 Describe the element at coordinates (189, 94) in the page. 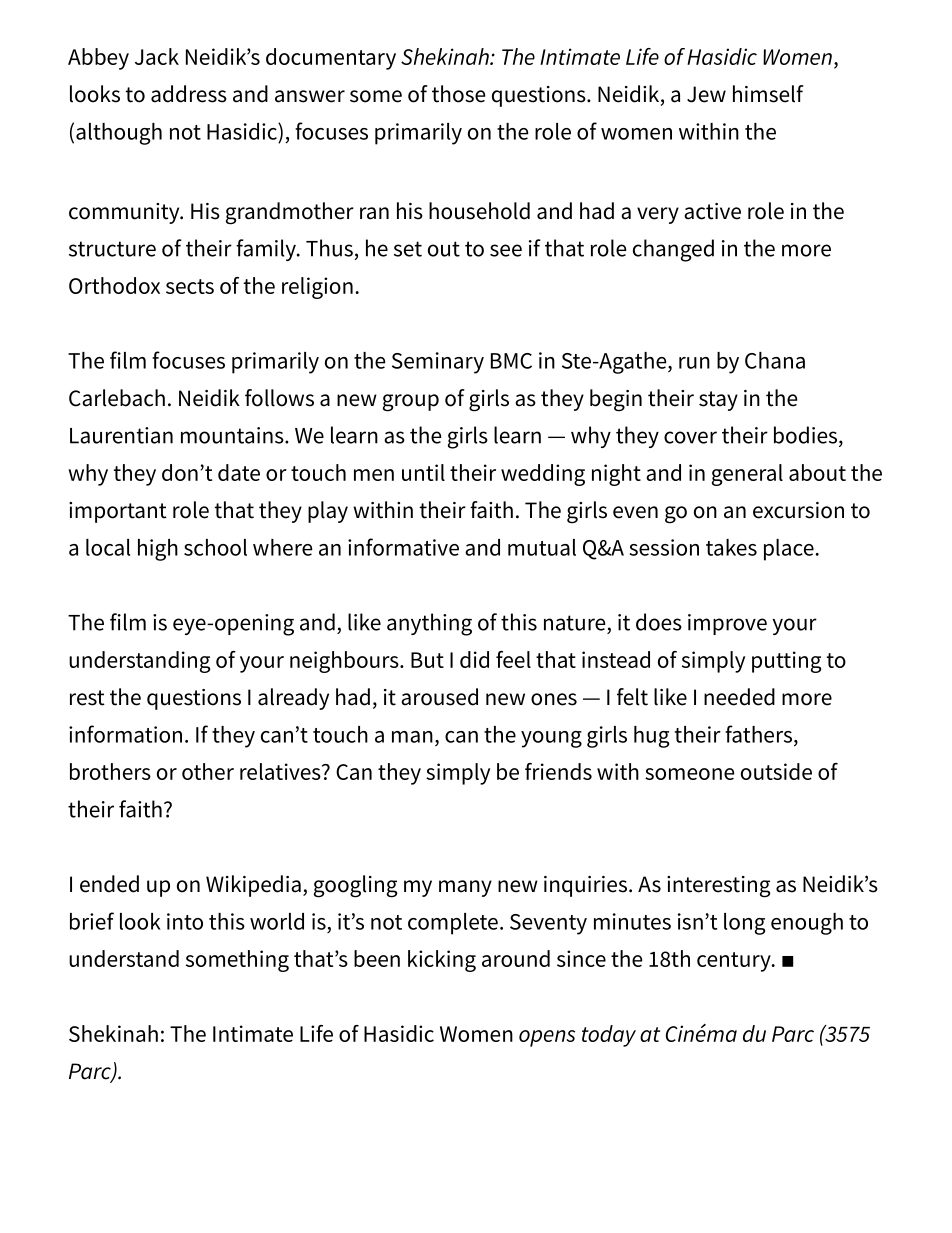

I see `address` at that location.
